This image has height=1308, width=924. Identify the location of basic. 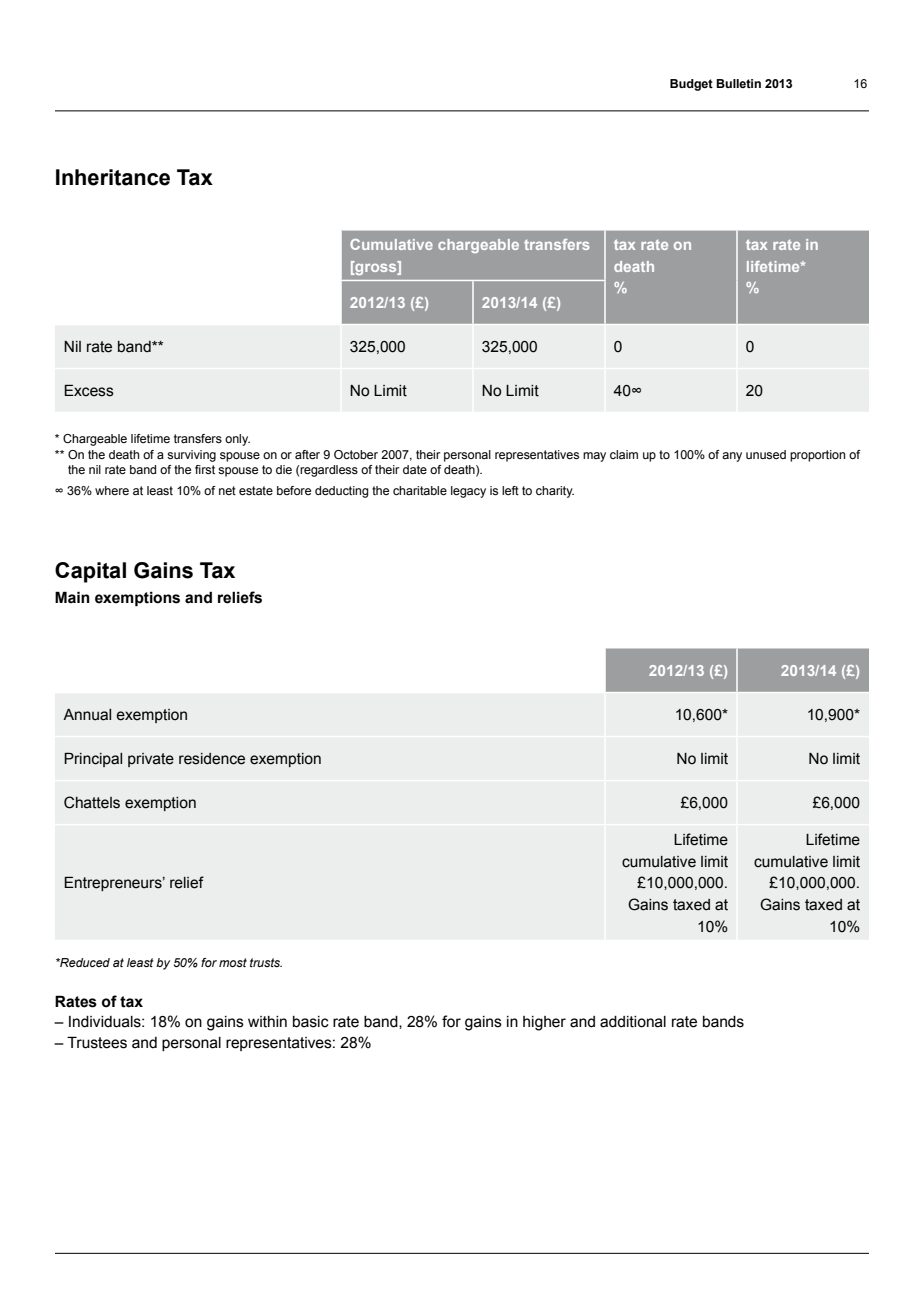
(311, 1022).
